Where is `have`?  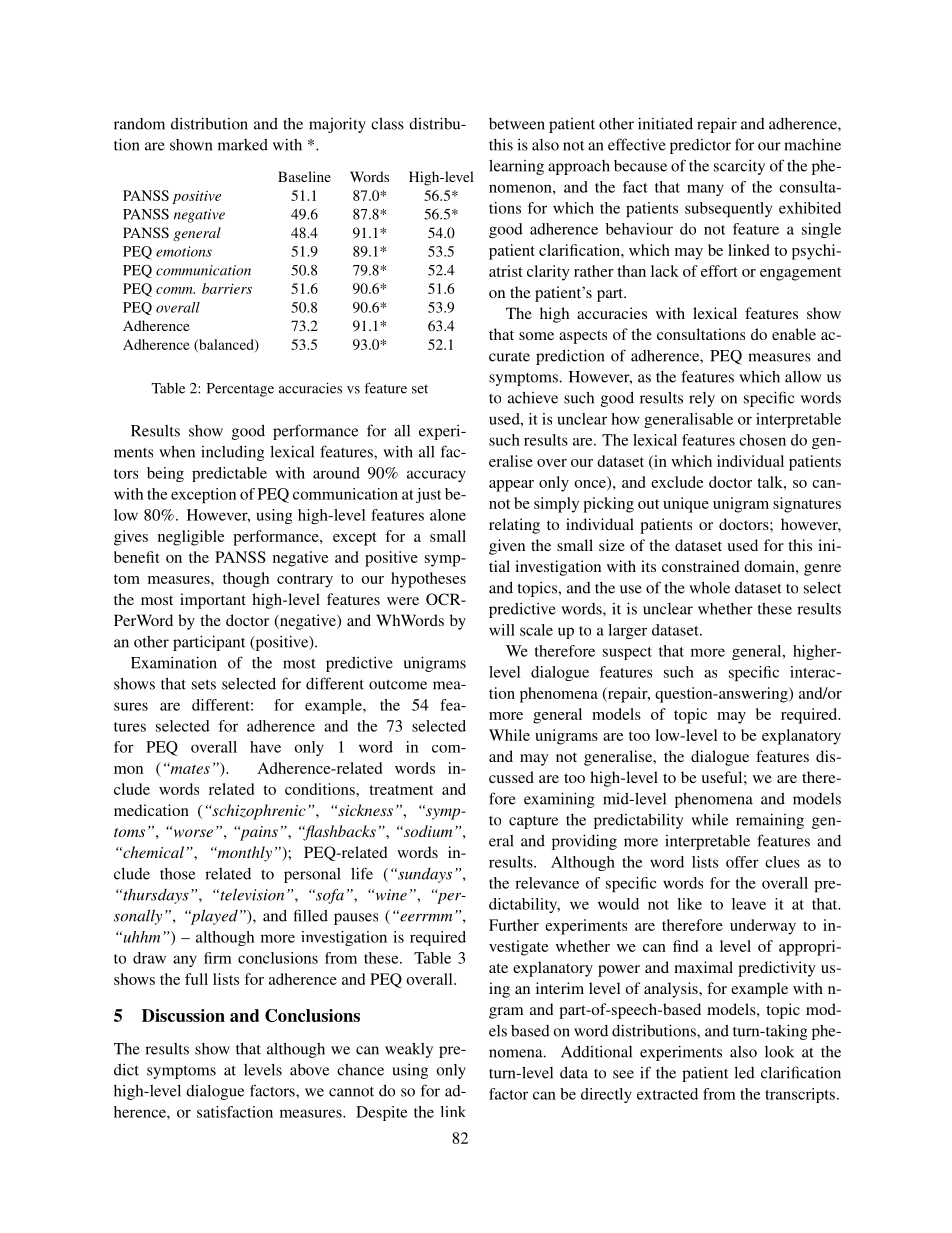
have is located at coordinates (265, 747).
